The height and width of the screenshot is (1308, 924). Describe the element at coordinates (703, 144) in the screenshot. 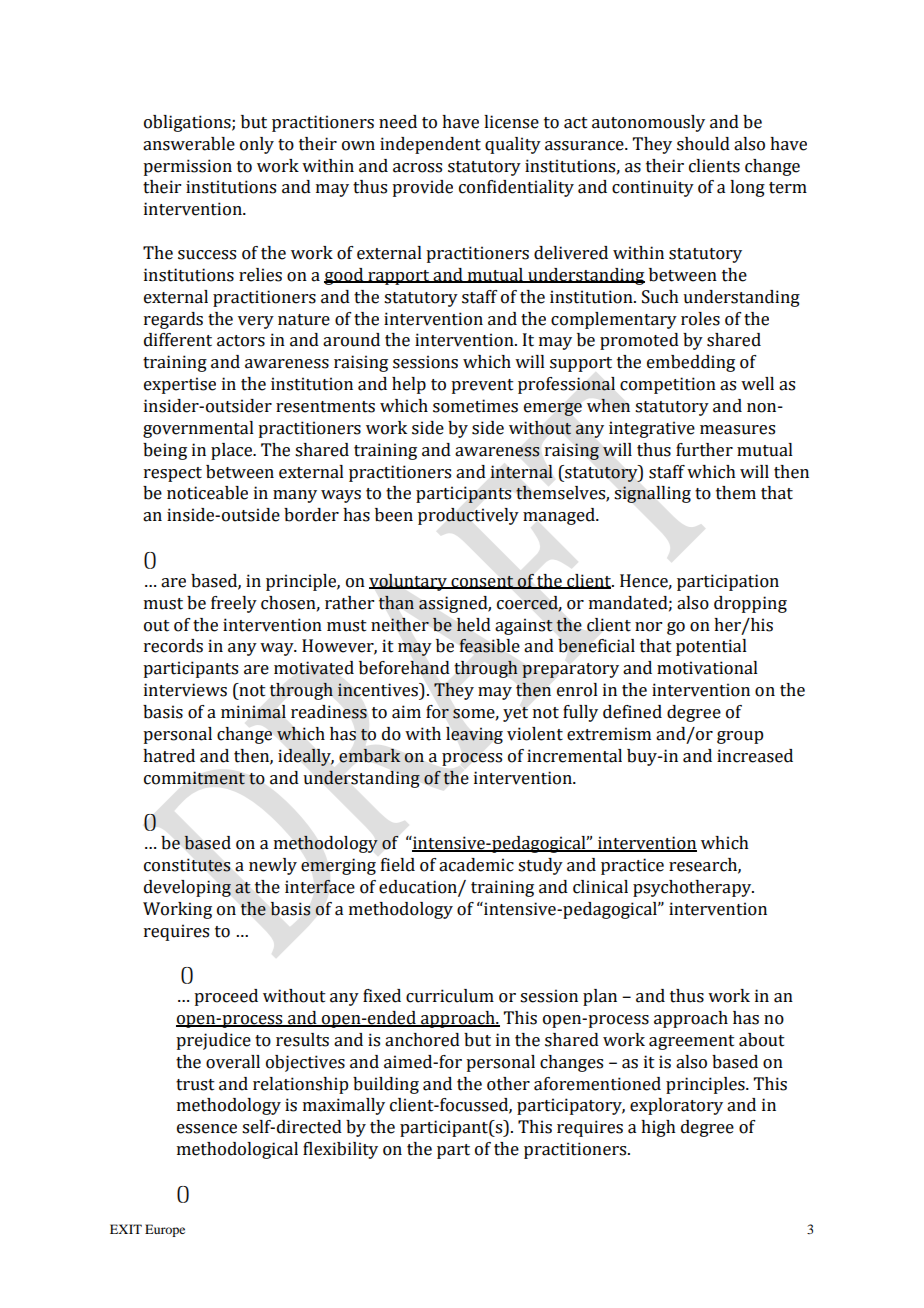

I see `should` at that location.
